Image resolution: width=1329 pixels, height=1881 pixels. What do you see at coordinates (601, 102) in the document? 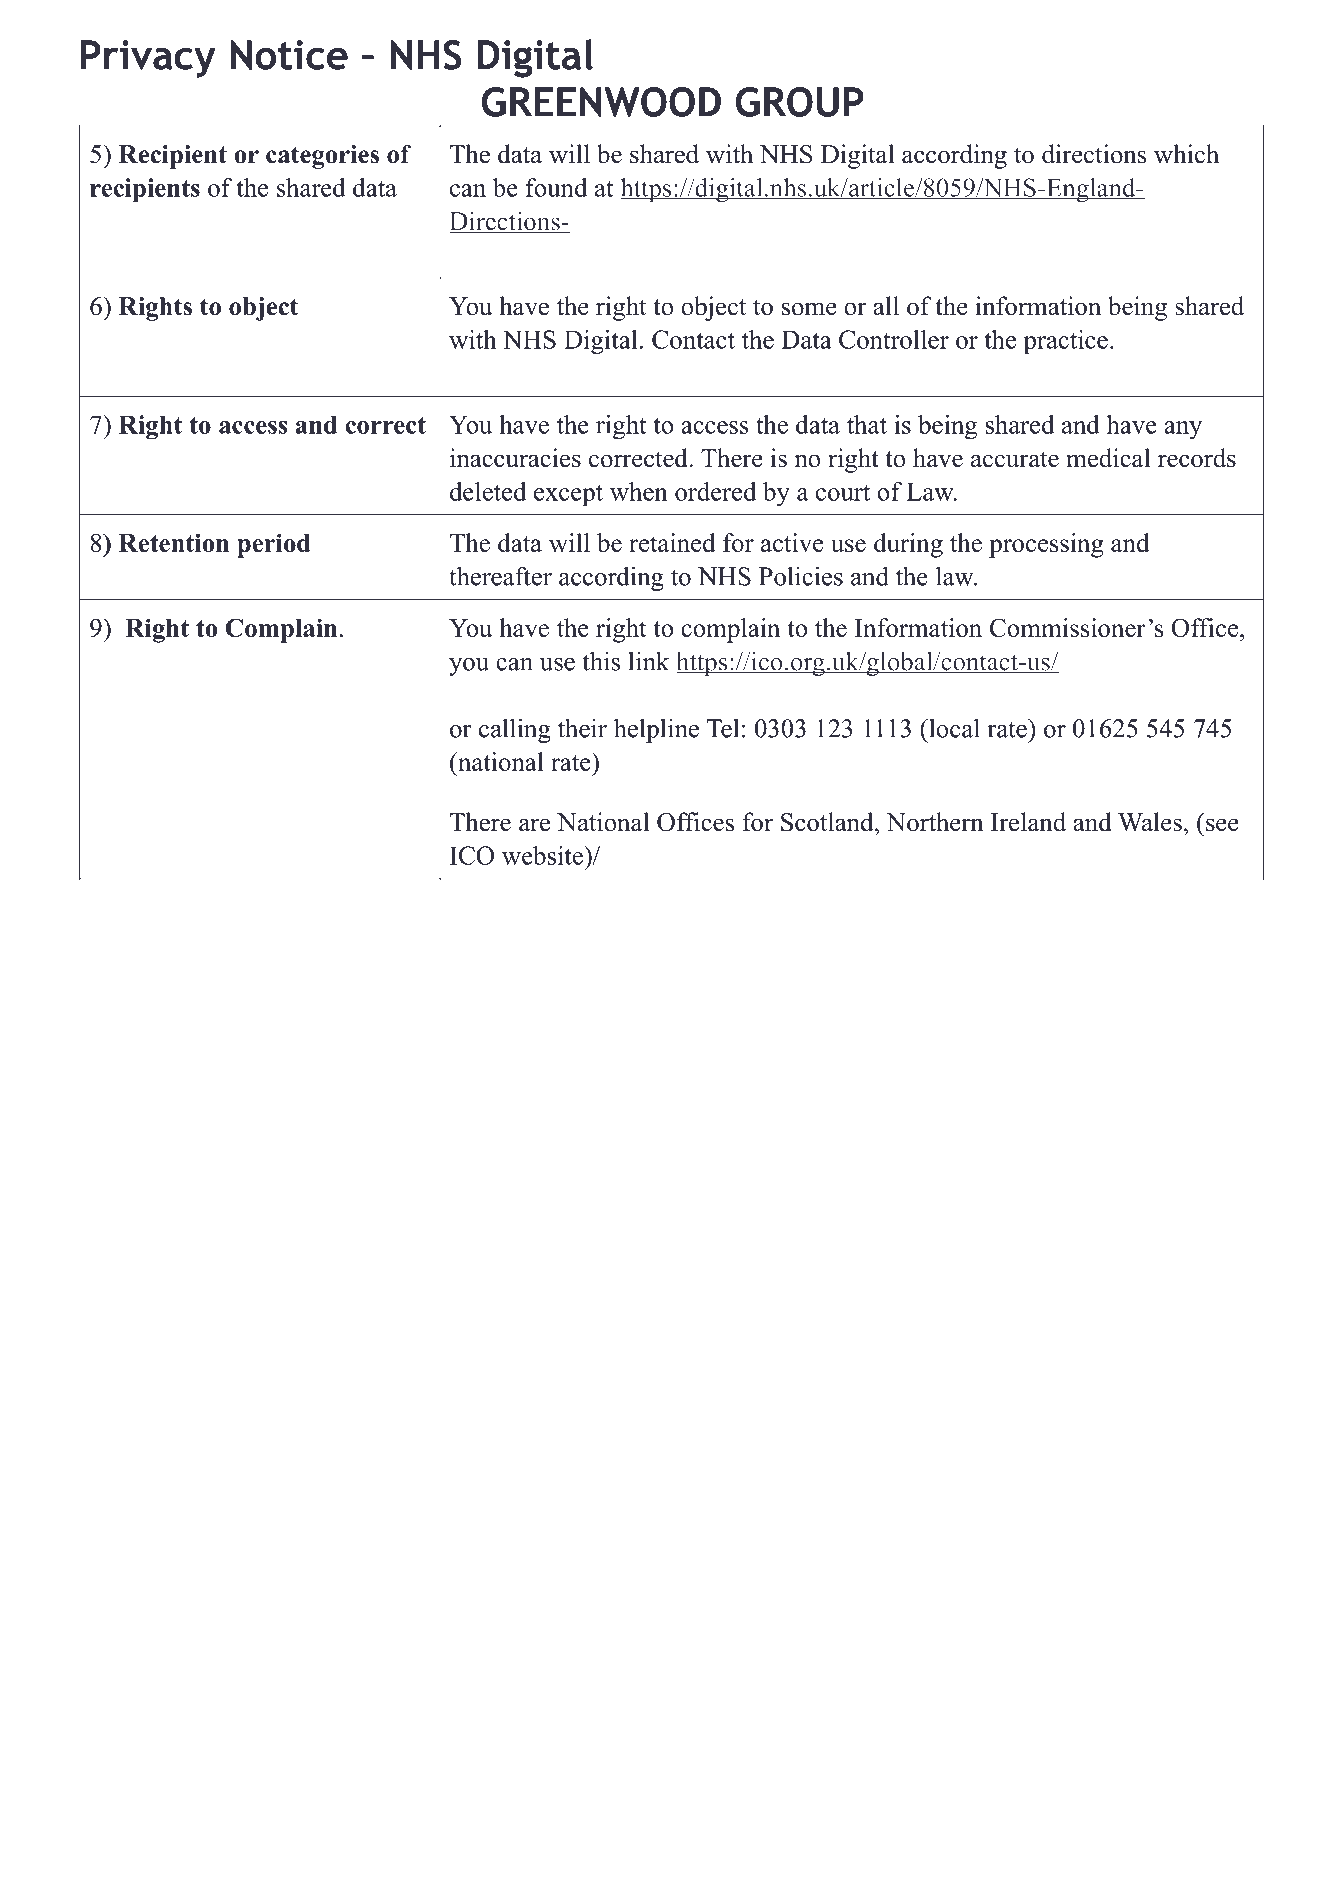
I see `GREENWOOD` at bounding box center [601, 102].
